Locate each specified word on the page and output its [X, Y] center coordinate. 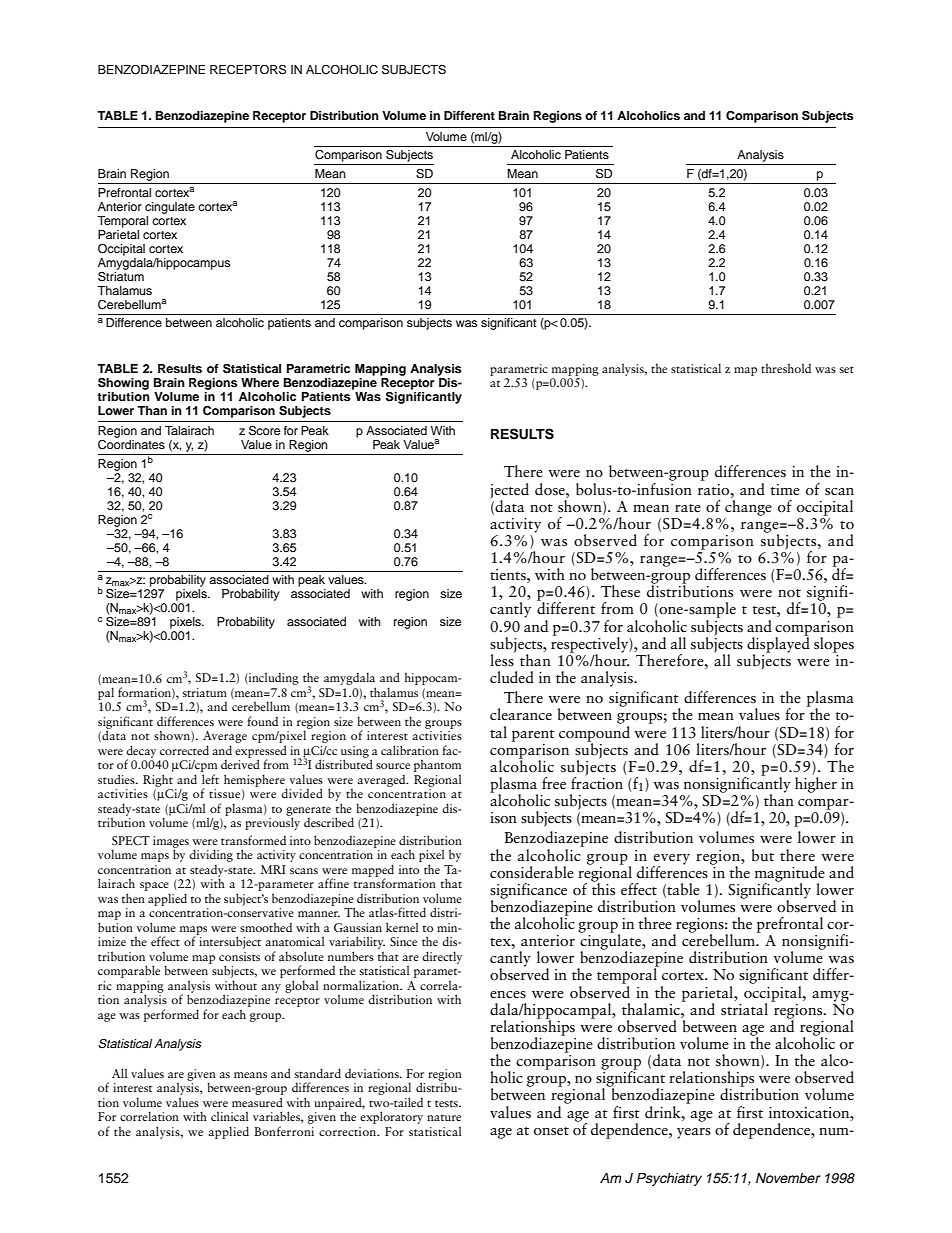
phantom [437, 767]
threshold [786, 368]
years [694, 1133]
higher [816, 785]
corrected [184, 750]
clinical [229, 1116]
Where [260, 382]
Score [264, 431]
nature [444, 1117]
